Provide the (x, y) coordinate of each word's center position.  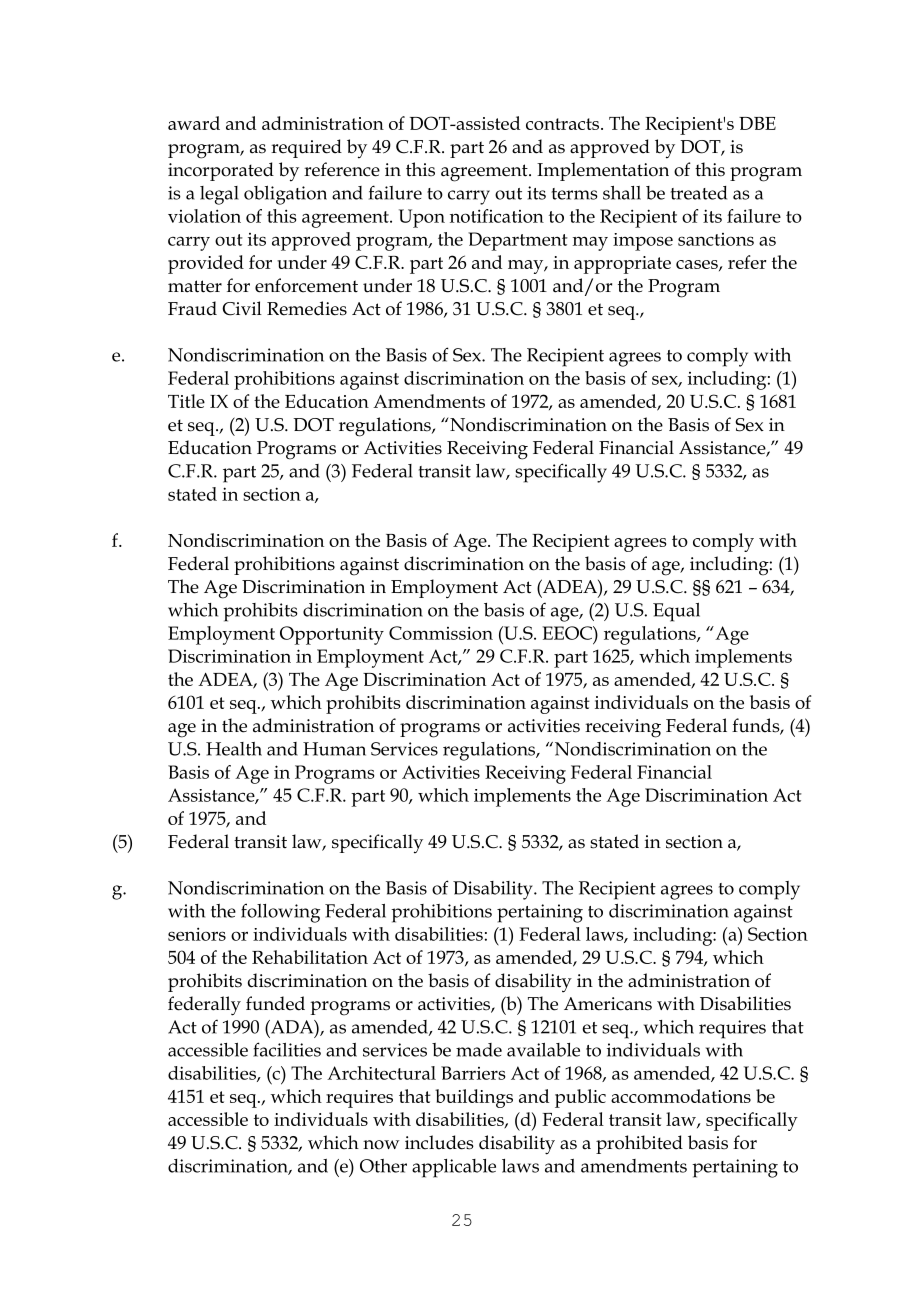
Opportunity (332, 635)
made (479, 1050)
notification (497, 216)
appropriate (622, 265)
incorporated (221, 171)
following (280, 913)
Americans (608, 1004)
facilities (287, 1049)
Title (186, 401)
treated (699, 193)
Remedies (307, 308)
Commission (441, 633)
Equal (676, 612)
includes (439, 1142)
